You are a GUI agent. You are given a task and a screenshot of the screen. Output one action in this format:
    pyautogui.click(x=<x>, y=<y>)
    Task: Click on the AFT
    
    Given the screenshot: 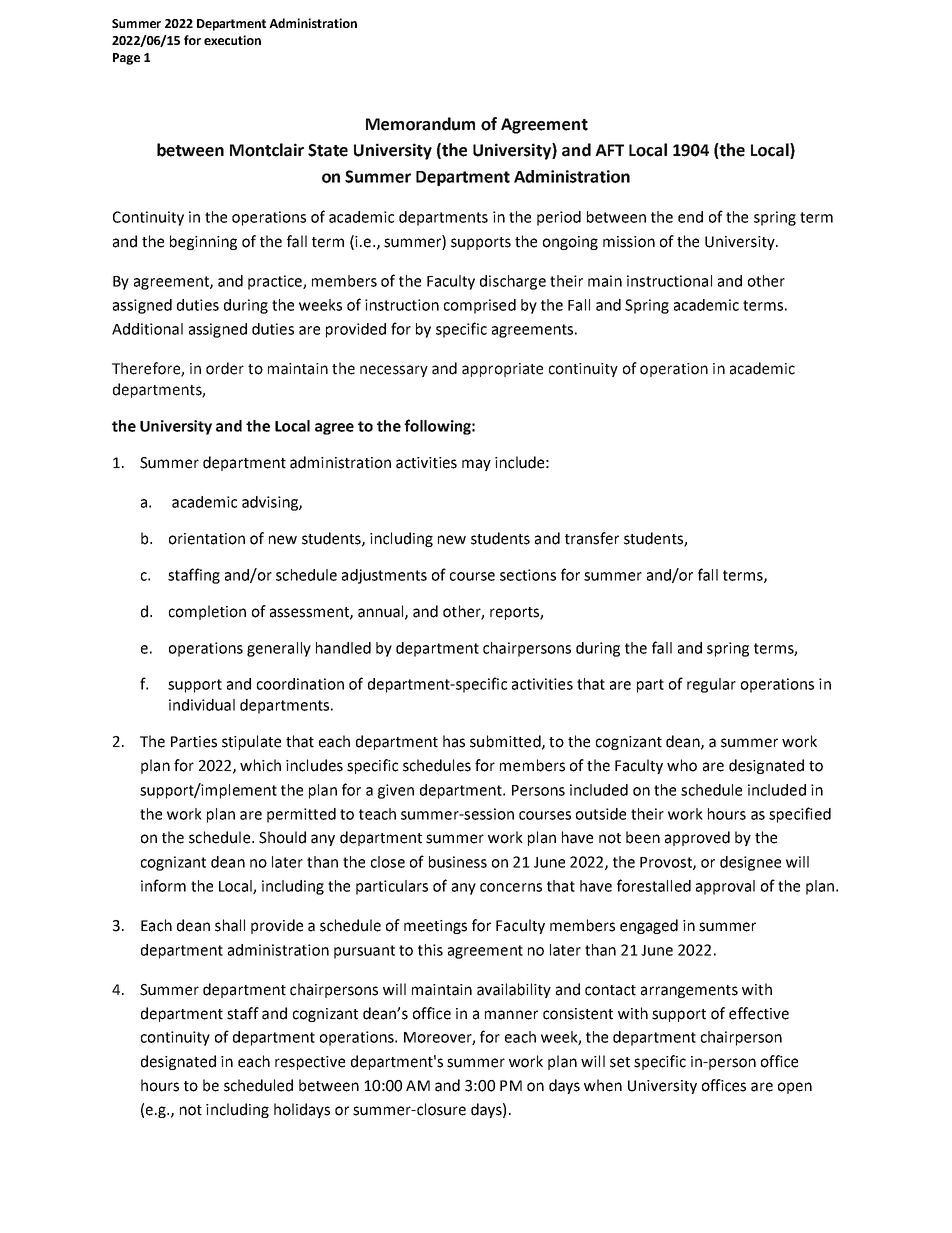 What is the action you would take?
    pyautogui.click(x=609, y=150)
